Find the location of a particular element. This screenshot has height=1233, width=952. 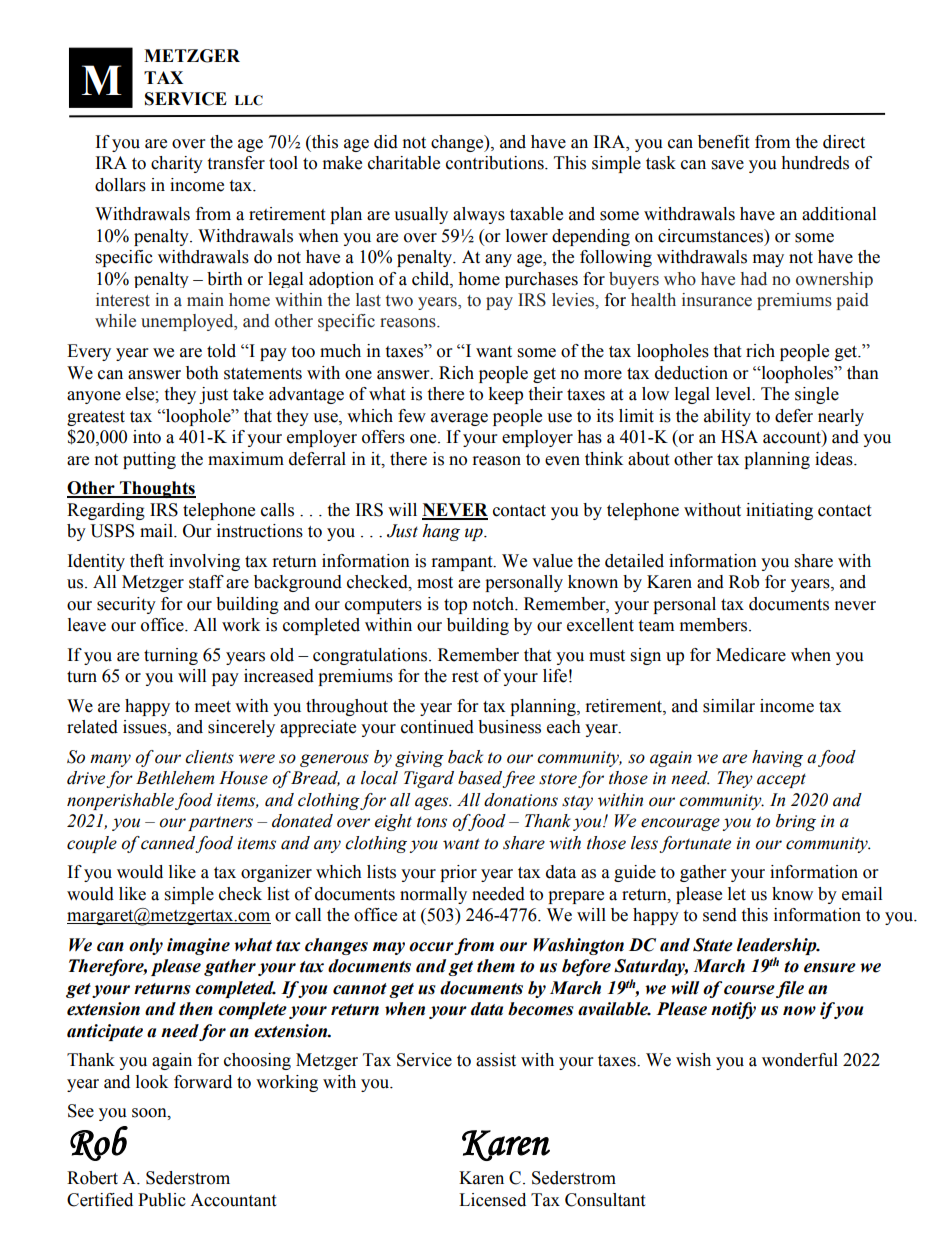

imagine is located at coordinates (198, 946).
